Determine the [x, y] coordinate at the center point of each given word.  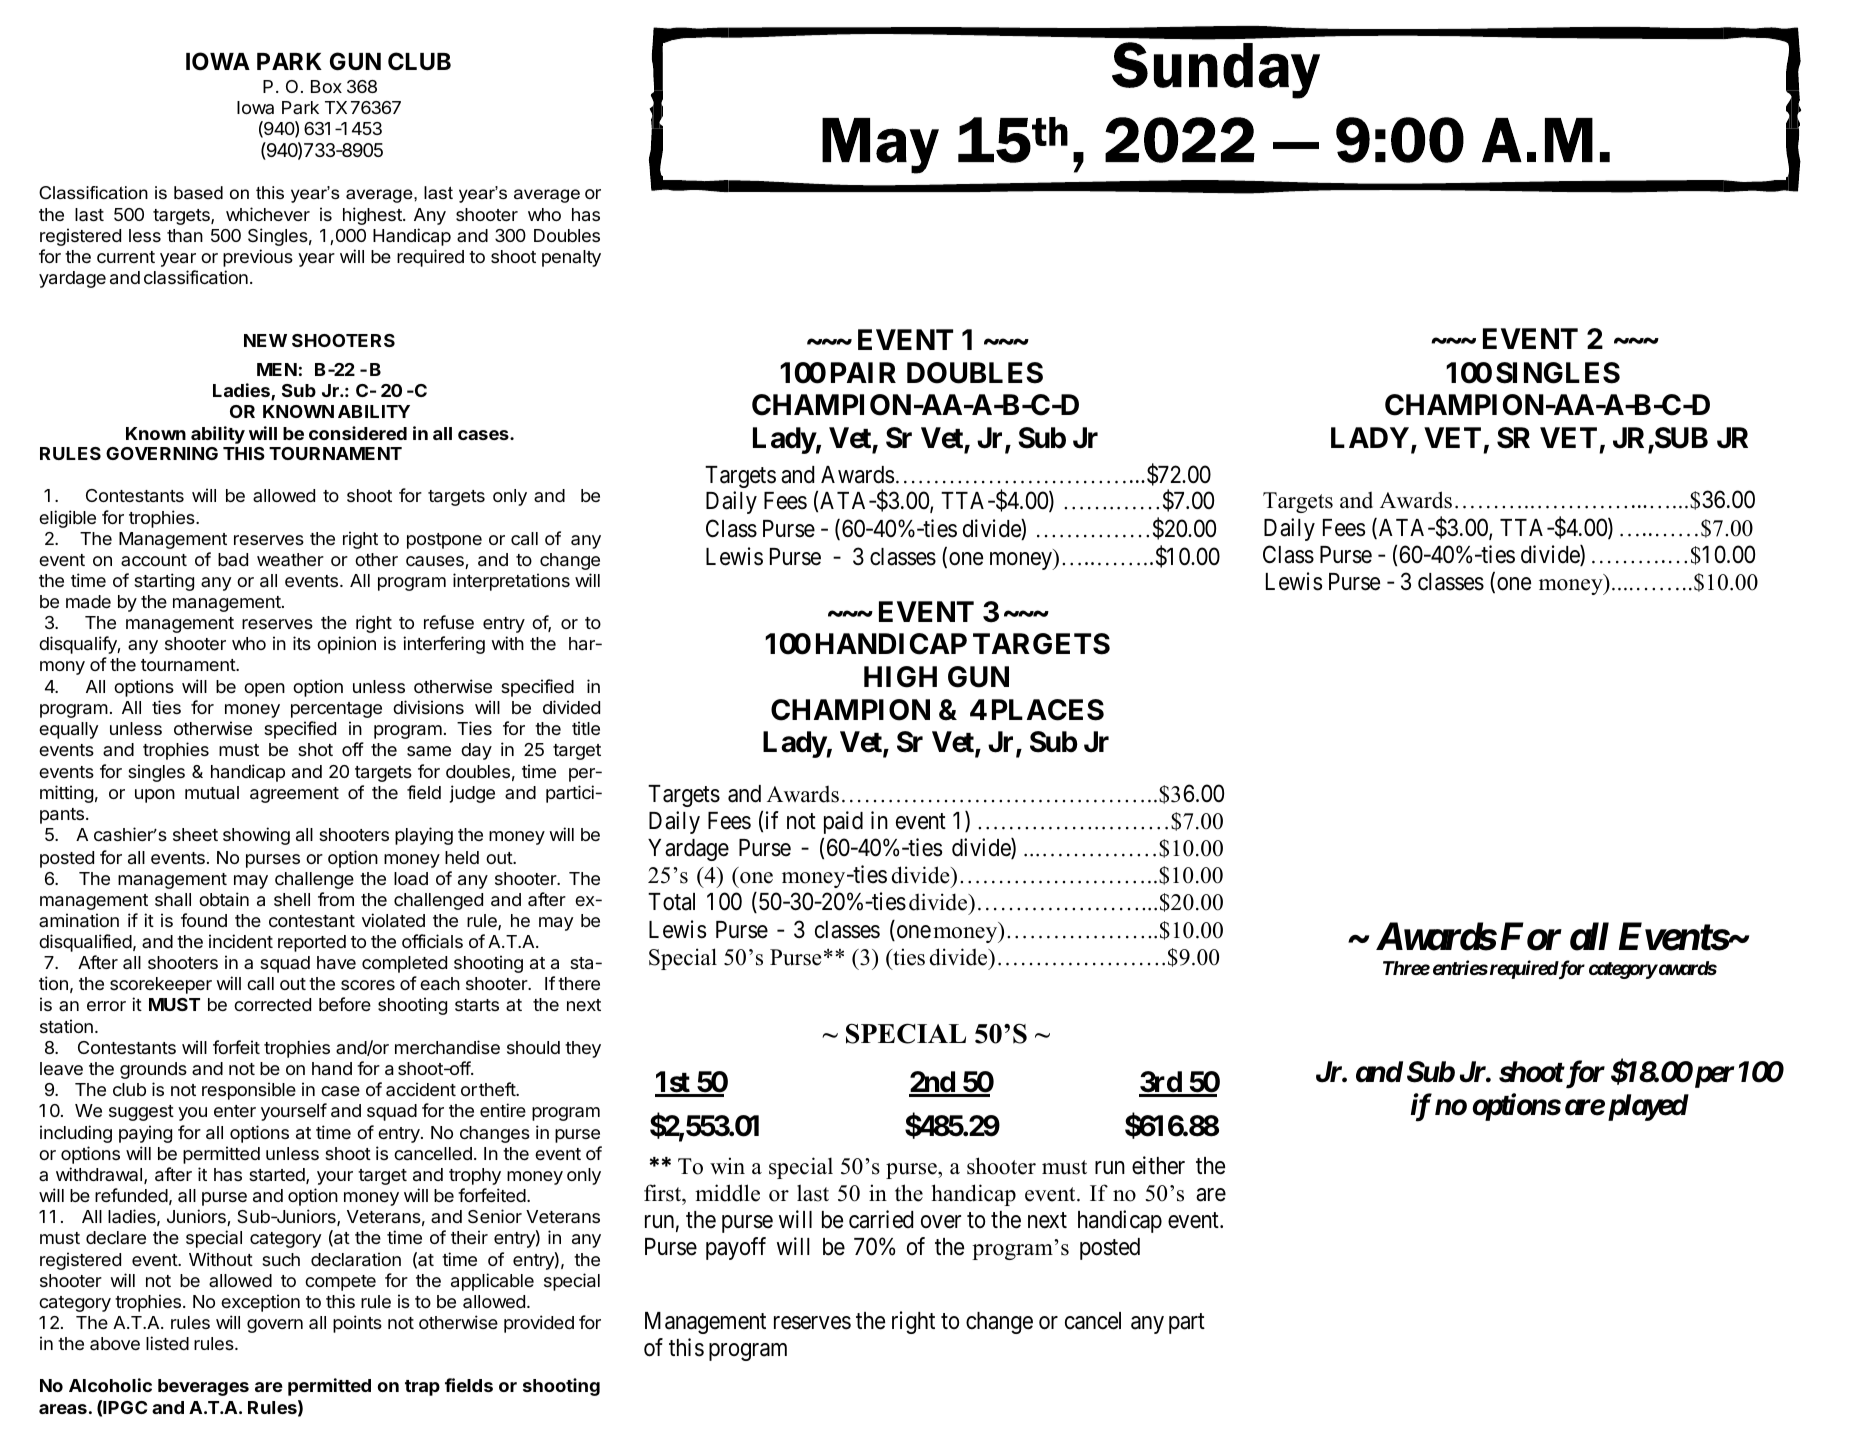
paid [843, 822]
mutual [212, 793]
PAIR [863, 372]
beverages [203, 1387]
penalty [571, 258]
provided [539, 1324]
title [586, 728]
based [198, 193]
